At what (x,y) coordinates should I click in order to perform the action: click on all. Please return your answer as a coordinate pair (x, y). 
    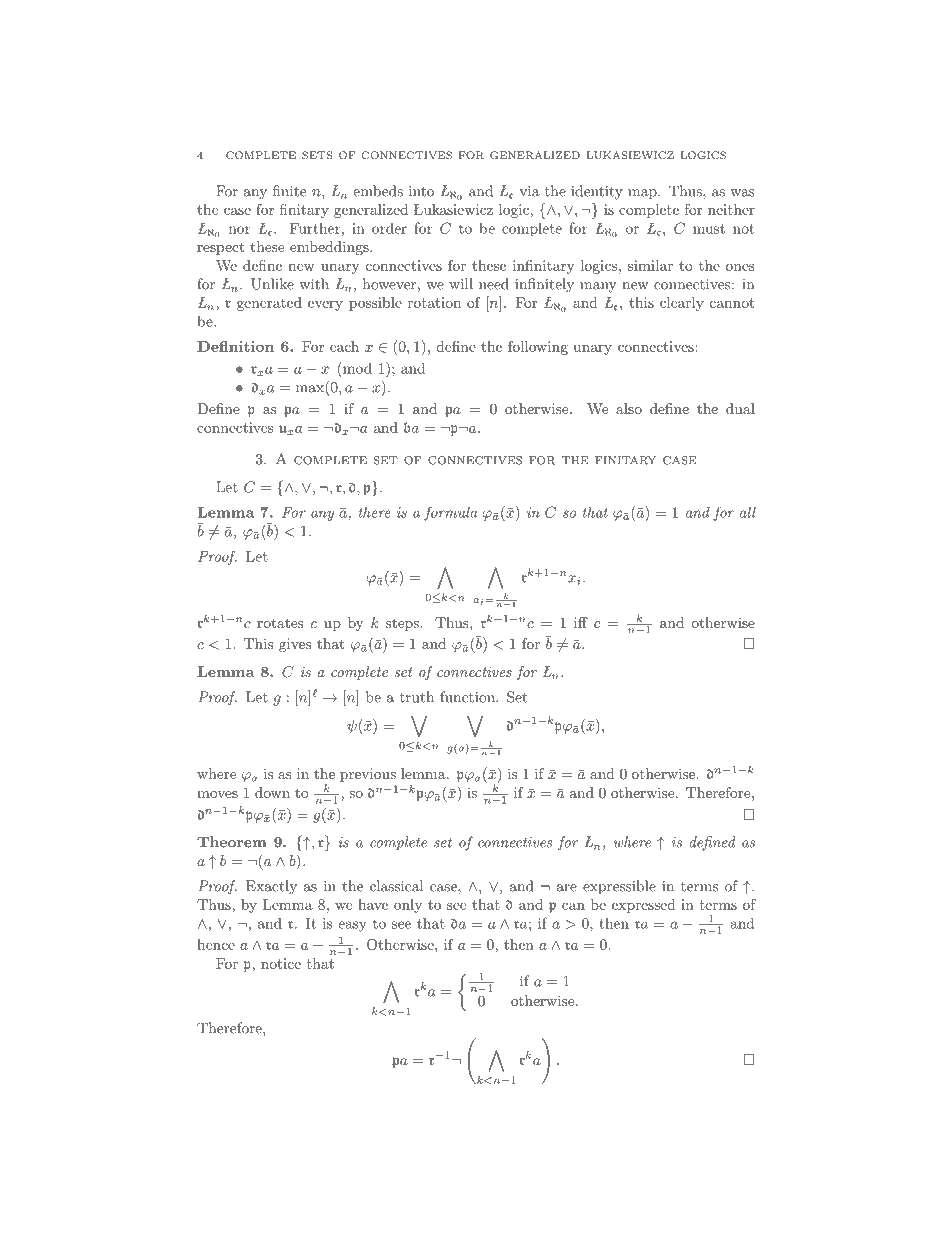
    Looking at the image, I should click on (748, 512).
